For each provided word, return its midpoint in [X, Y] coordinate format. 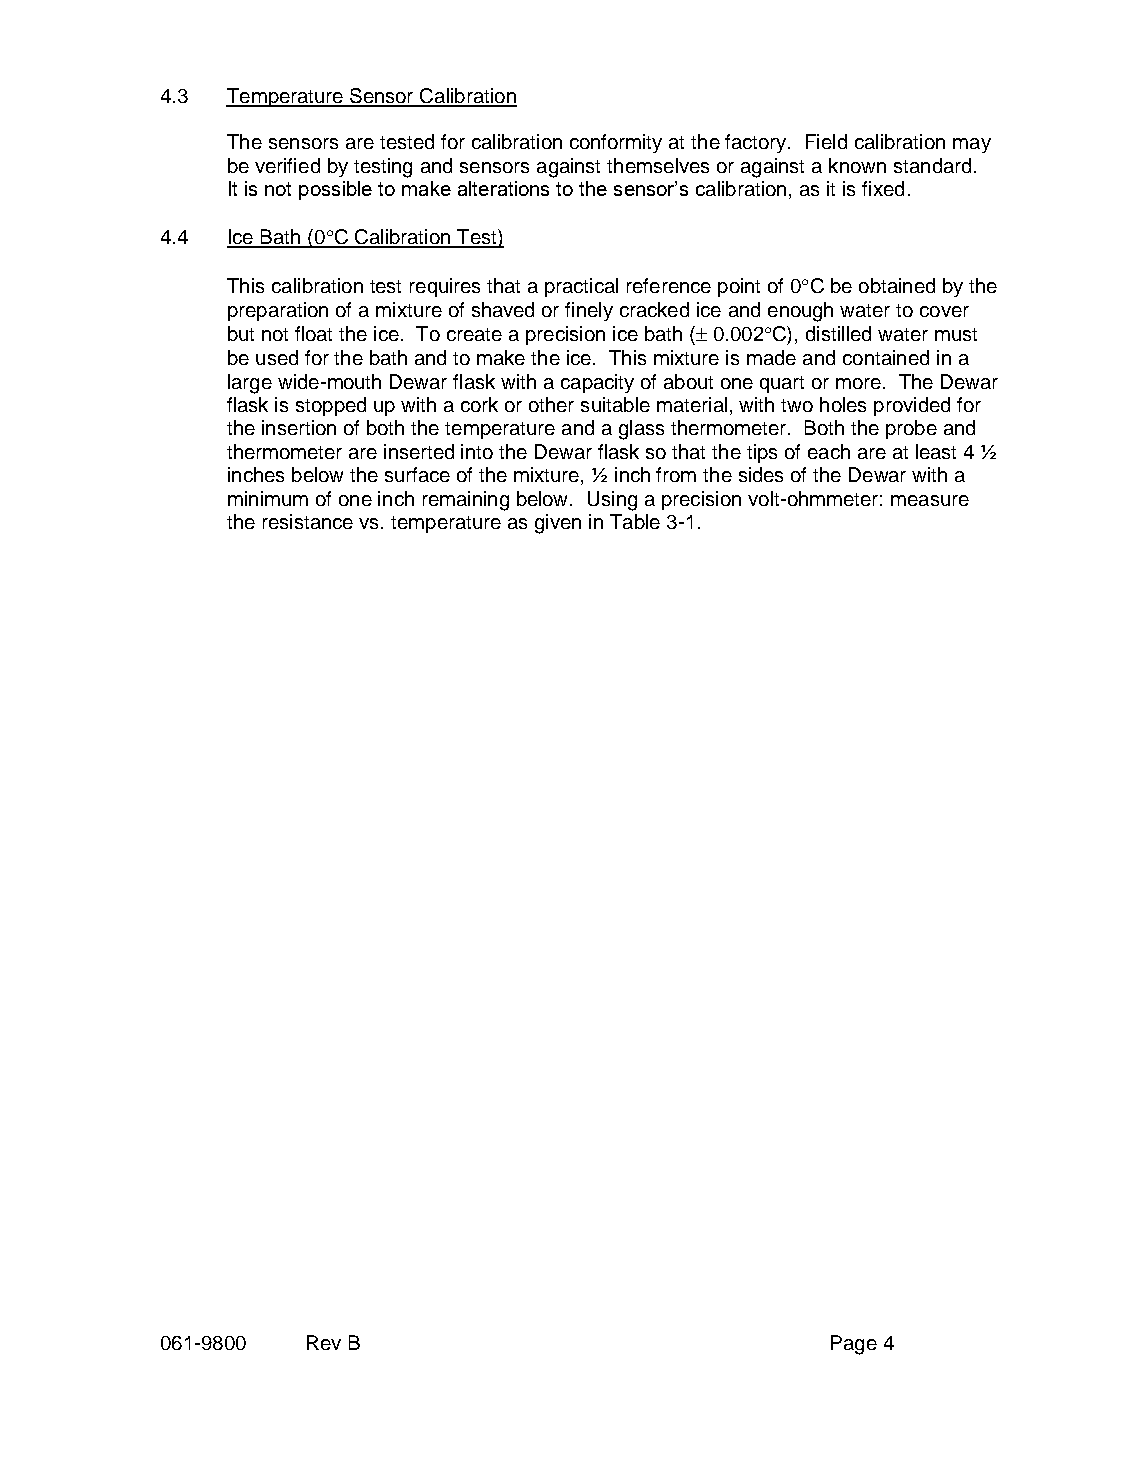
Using [612, 501]
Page [854, 1345]
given [558, 524]
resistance [308, 521]
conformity [616, 143]
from [676, 474]
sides [761, 474]
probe [911, 429]
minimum [268, 498]
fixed [883, 188]
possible [335, 190]
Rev [324, 1342]
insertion [299, 427]
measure [930, 500]
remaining [466, 501]
